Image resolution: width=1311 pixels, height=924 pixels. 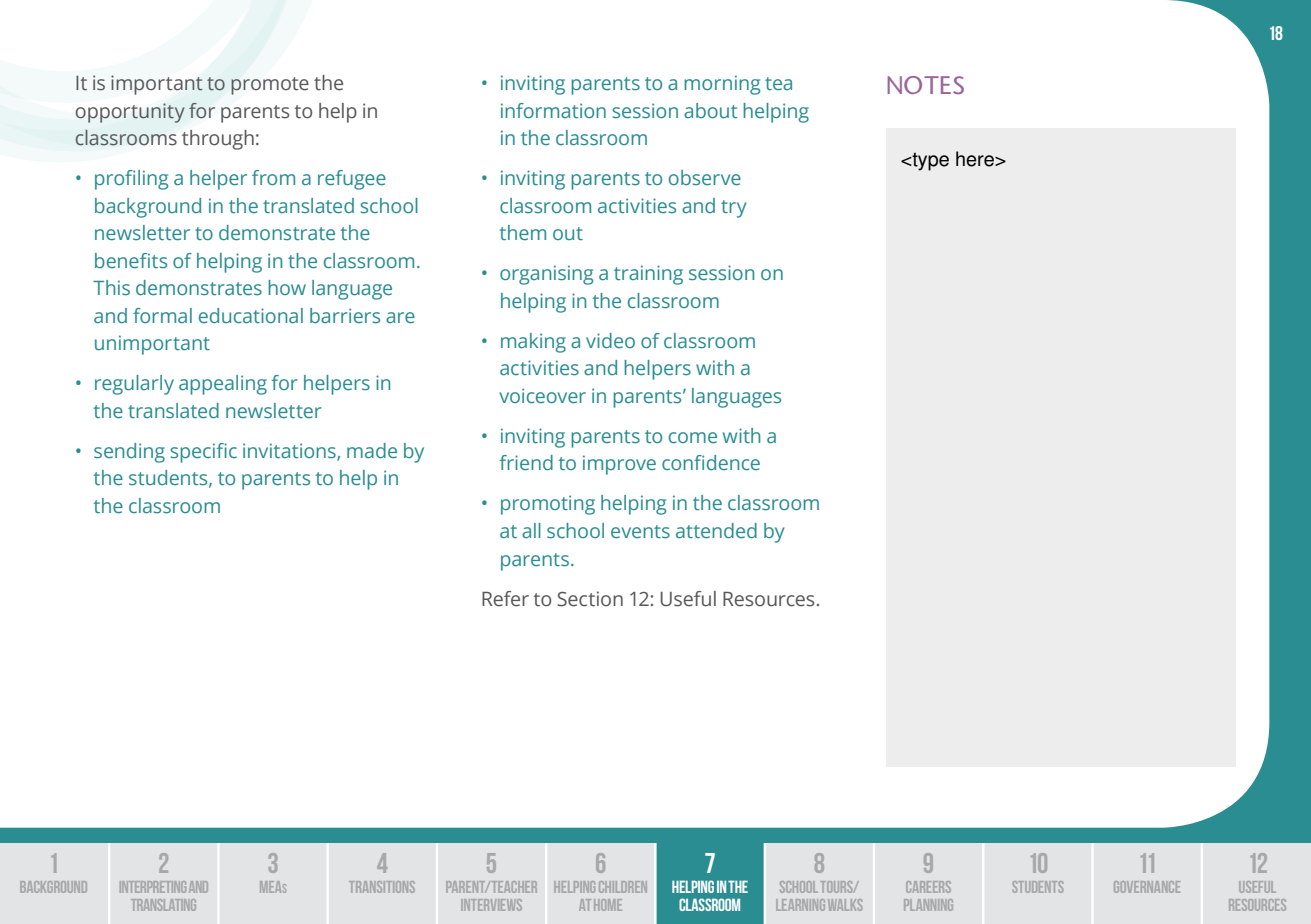 I want to click on Children, so click(x=623, y=887).
